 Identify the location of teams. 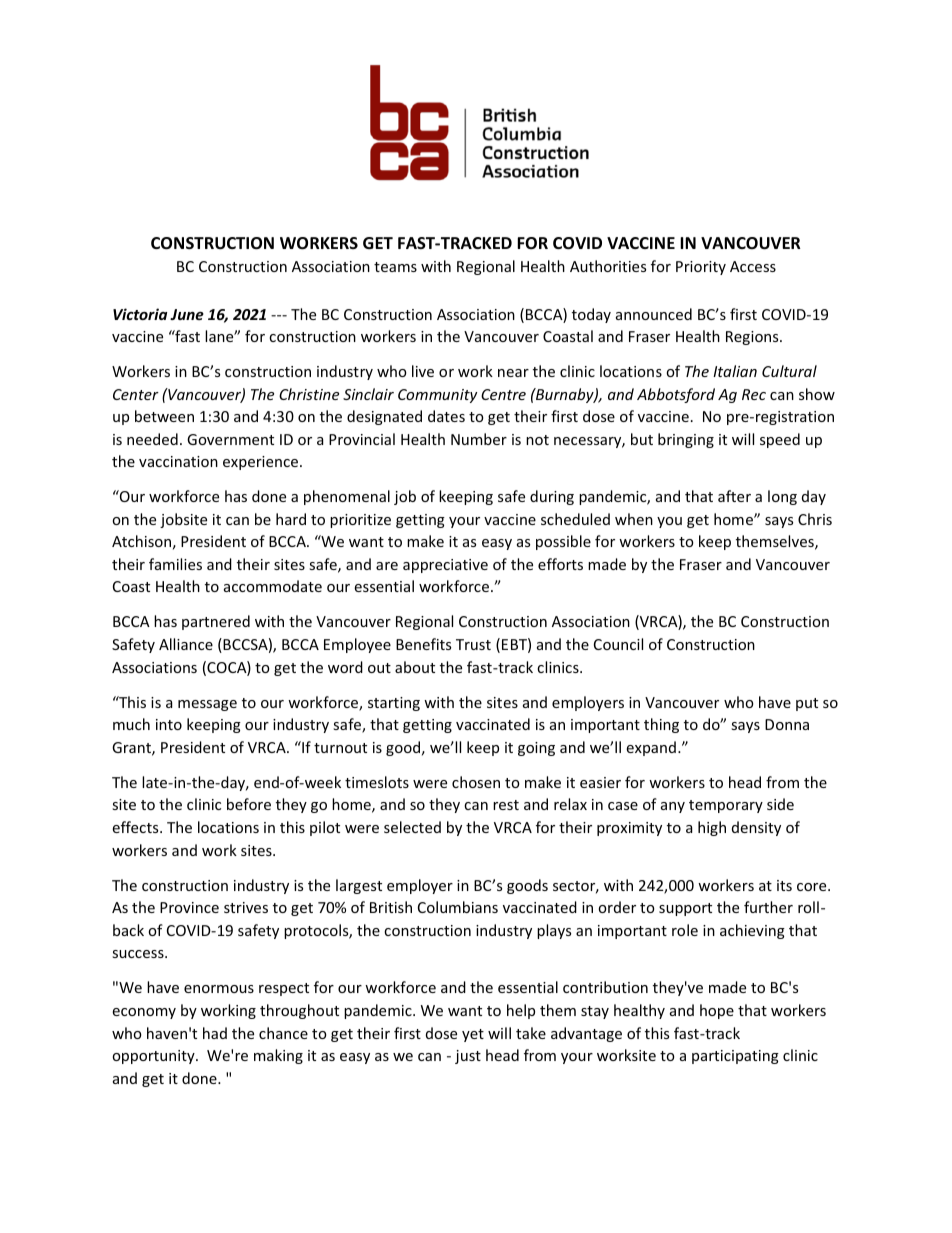
(395, 267).
